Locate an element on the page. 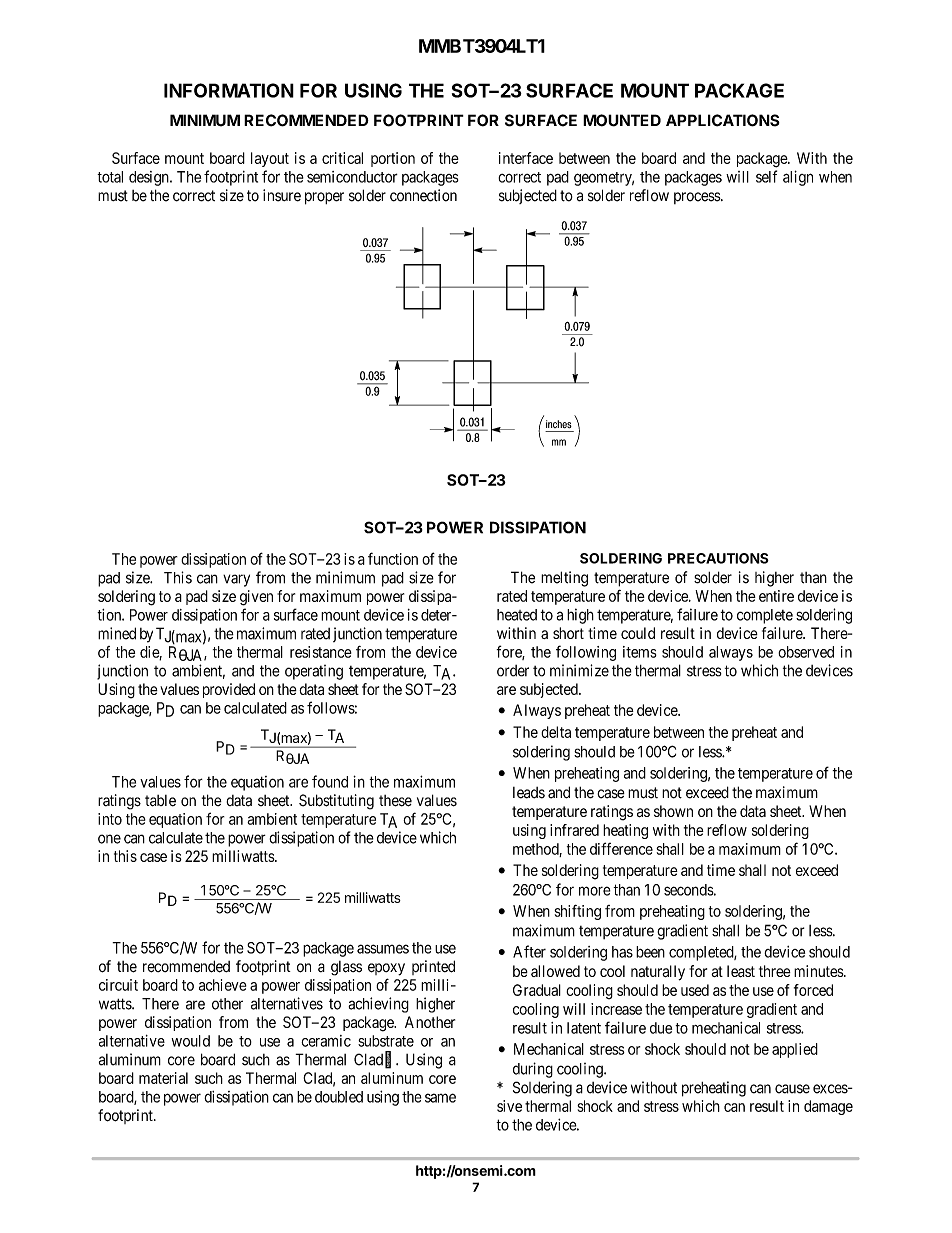  cause is located at coordinates (792, 1089).
